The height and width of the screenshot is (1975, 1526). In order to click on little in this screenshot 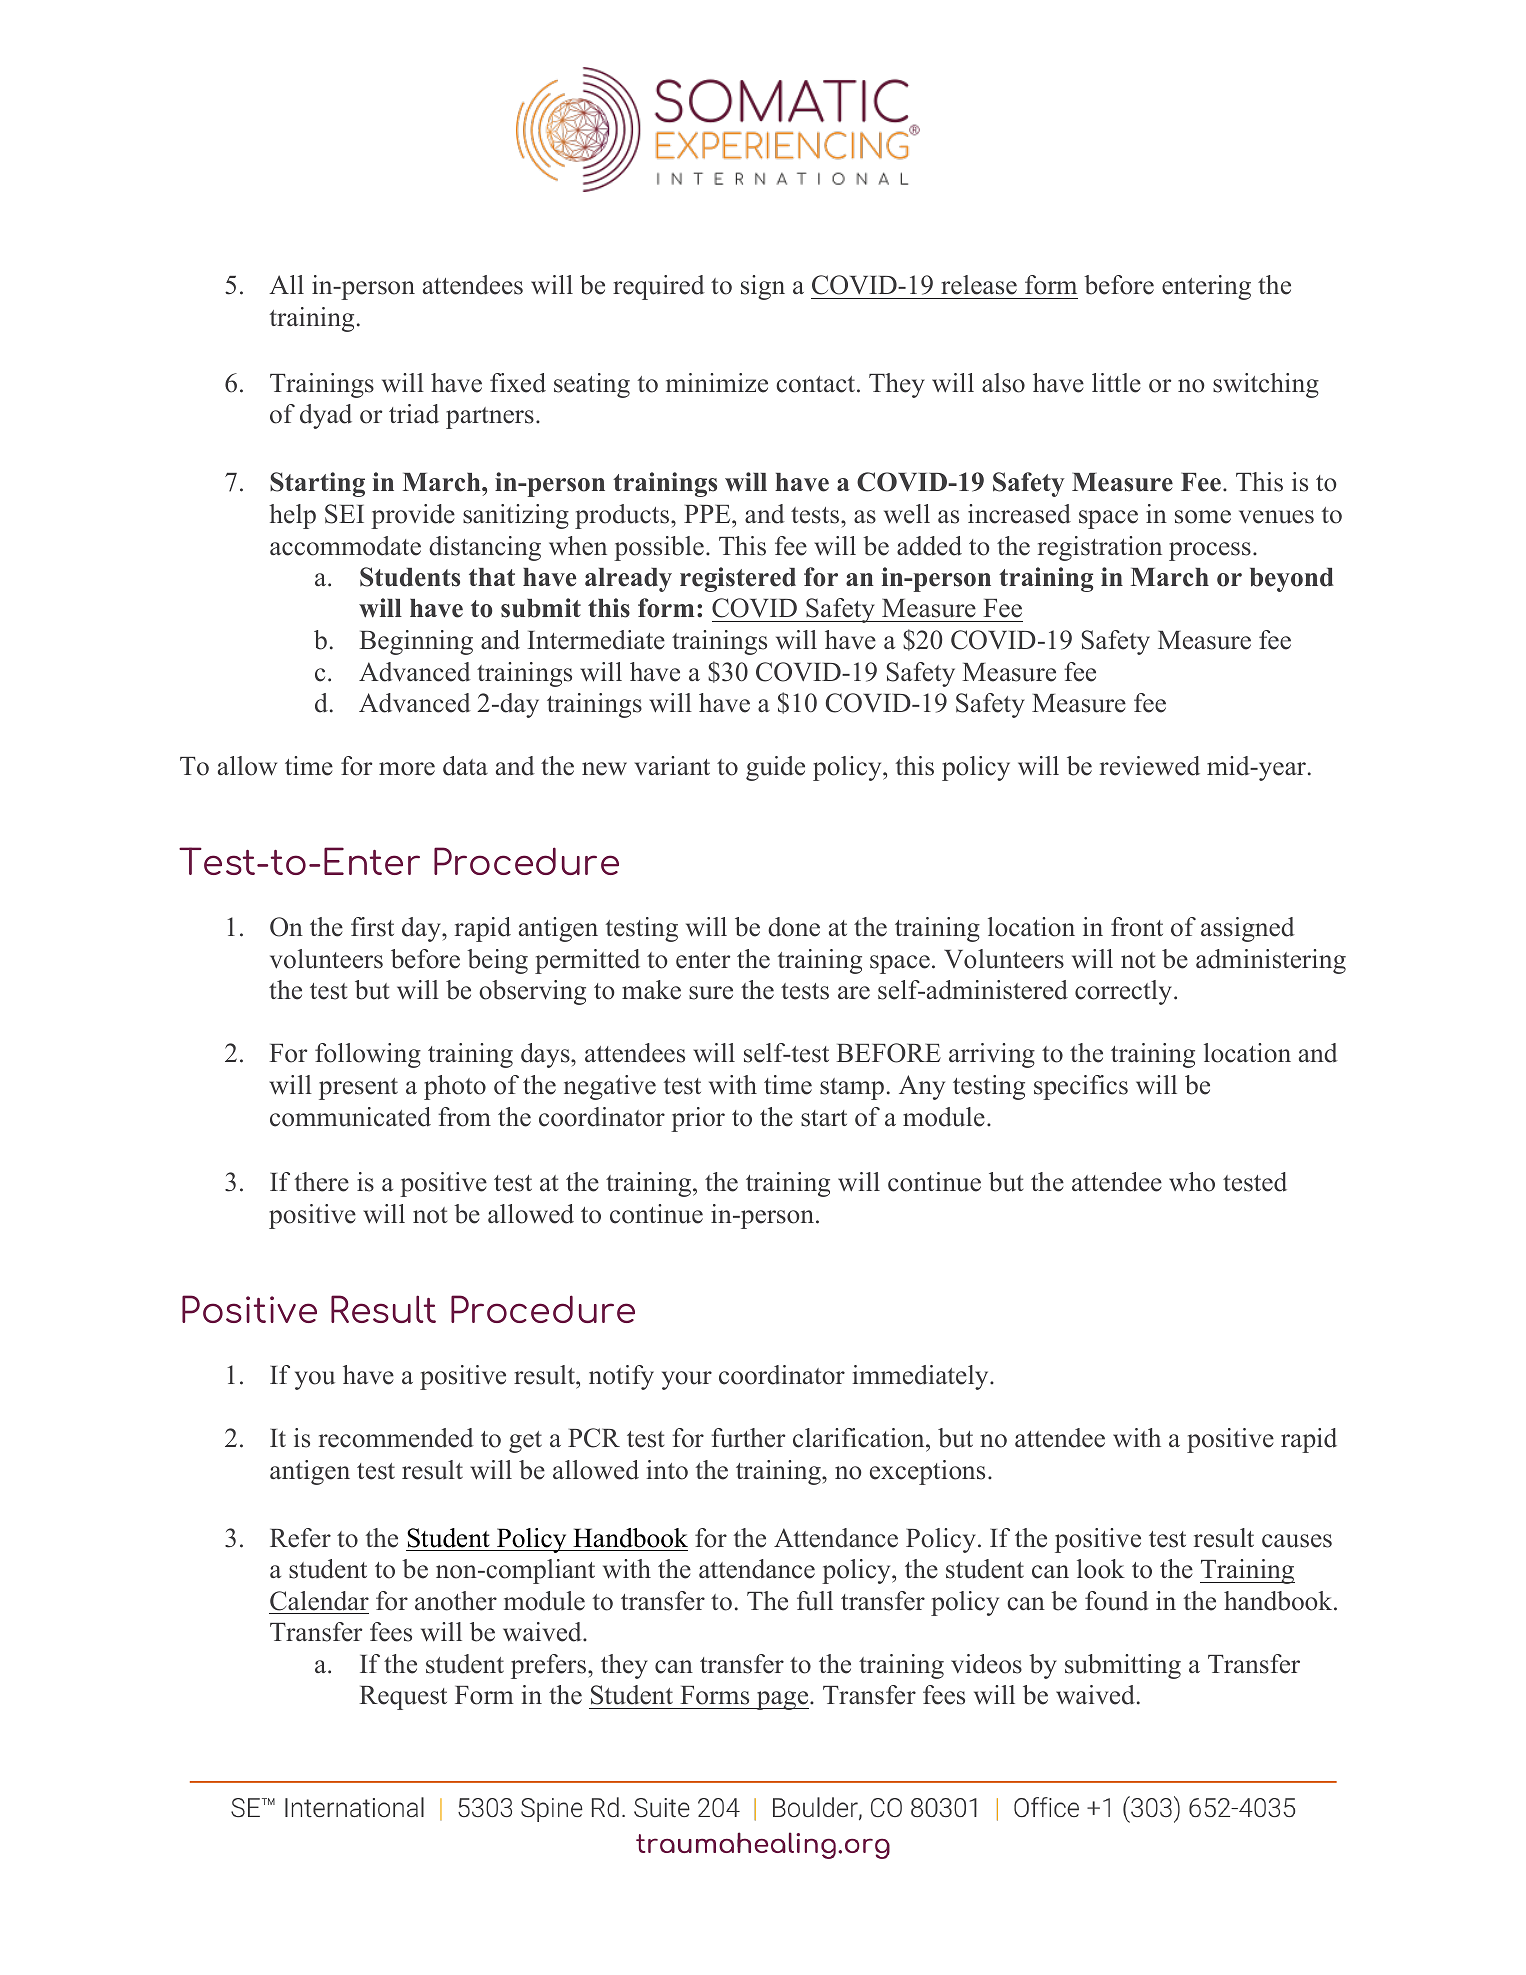, I will do `click(1116, 383)`.
